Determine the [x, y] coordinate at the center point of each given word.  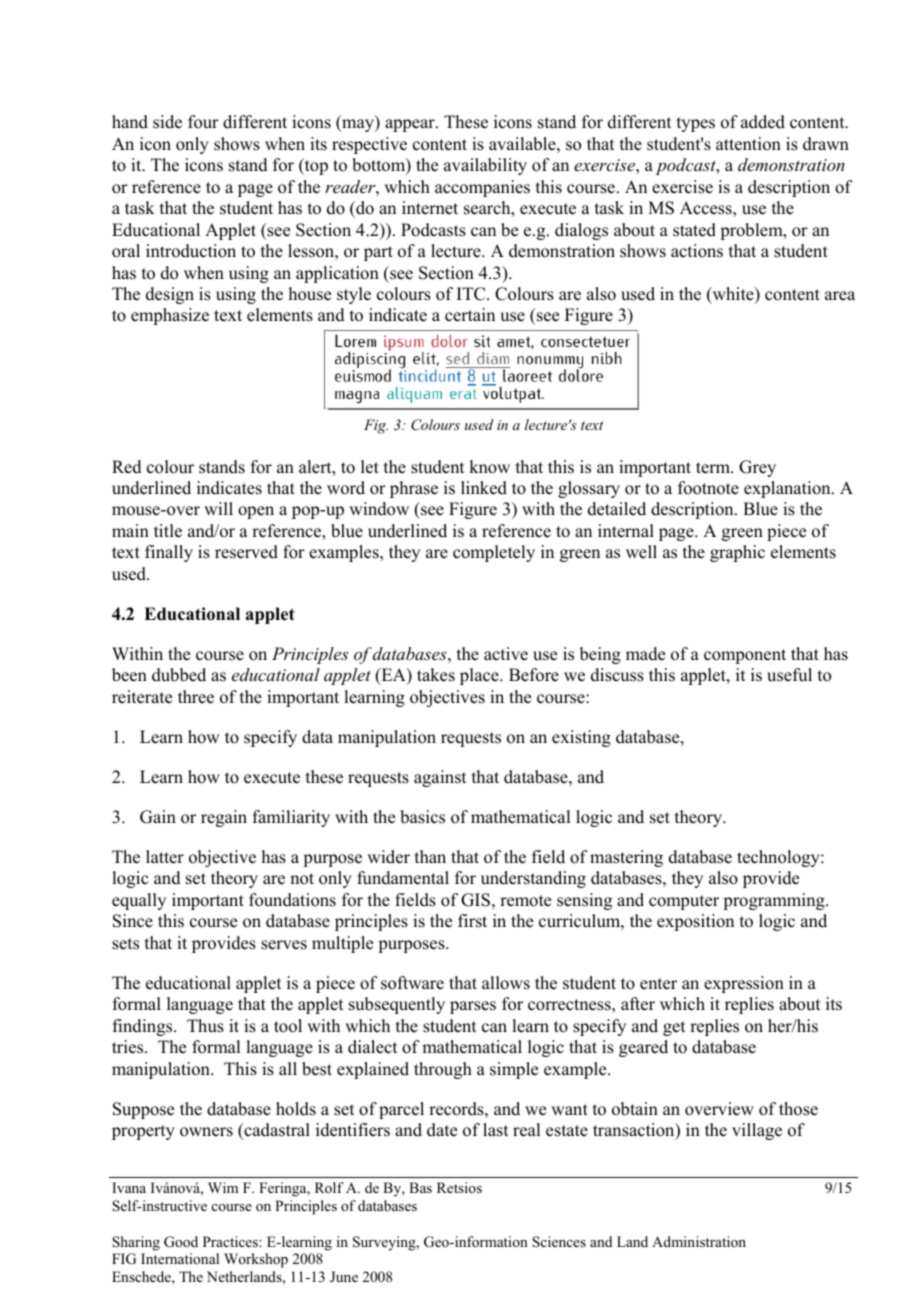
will [218, 508]
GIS [475, 900]
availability [485, 166]
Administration [699, 1241]
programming [775, 901]
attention [748, 144]
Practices [231, 1241]
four [203, 122]
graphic [737, 553]
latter [165, 857]
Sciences [559, 1242]
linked [484, 488]
